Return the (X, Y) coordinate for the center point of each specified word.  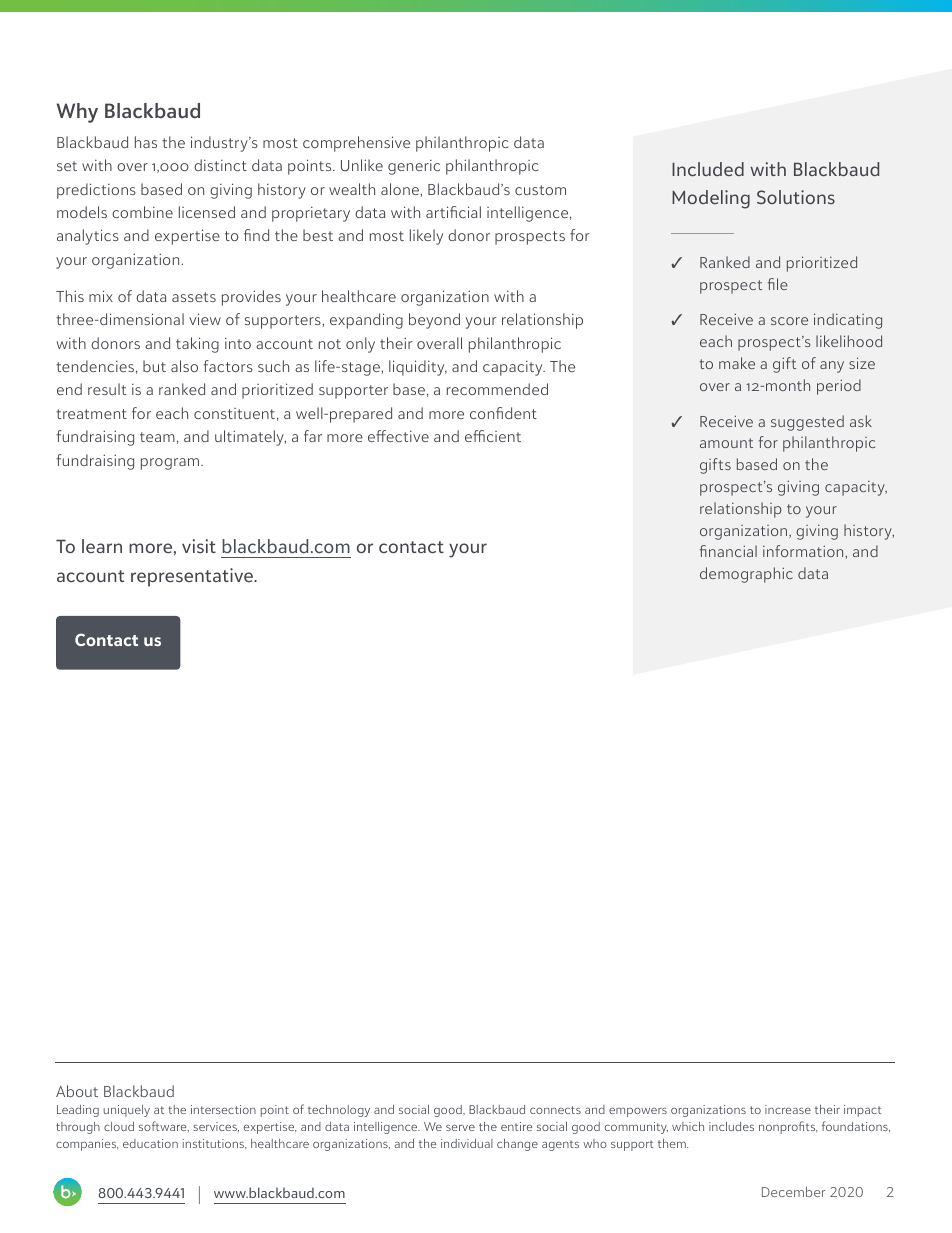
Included (708, 169)
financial (728, 551)
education (150, 1143)
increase (788, 1109)
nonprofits (788, 1127)
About (77, 1091)
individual (467, 1143)
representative (193, 577)
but (154, 366)
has (146, 142)
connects (555, 1110)
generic (414, 167)
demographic (746, 575)
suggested (807, 423)
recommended (497, 389)
